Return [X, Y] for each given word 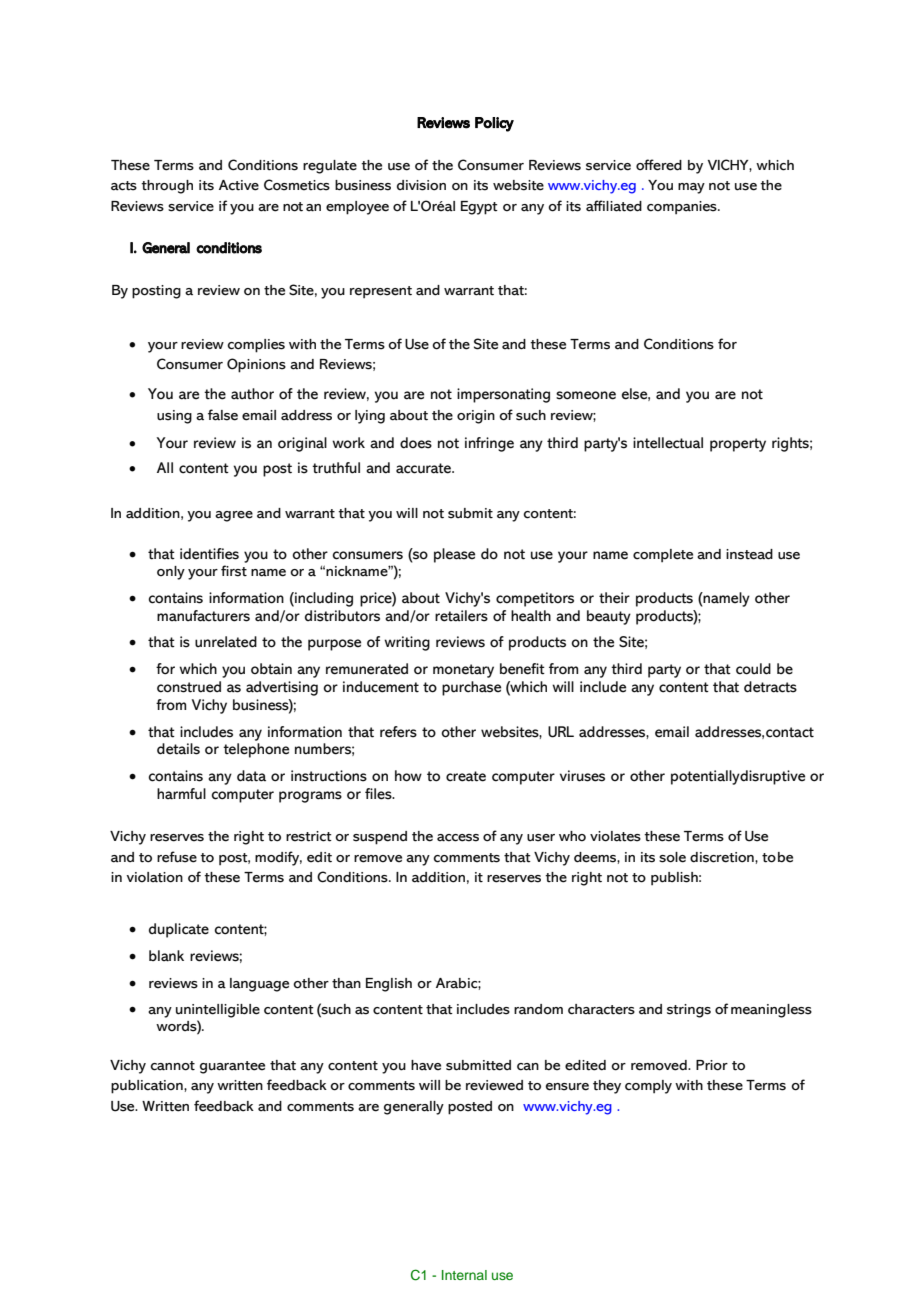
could [753, 669]
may [691, 188]
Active [239, 185]
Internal [464, 1275]
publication [148, 1087]
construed [189, 687]
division [421, 185]
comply [648, 1087]
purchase [471, 688]
